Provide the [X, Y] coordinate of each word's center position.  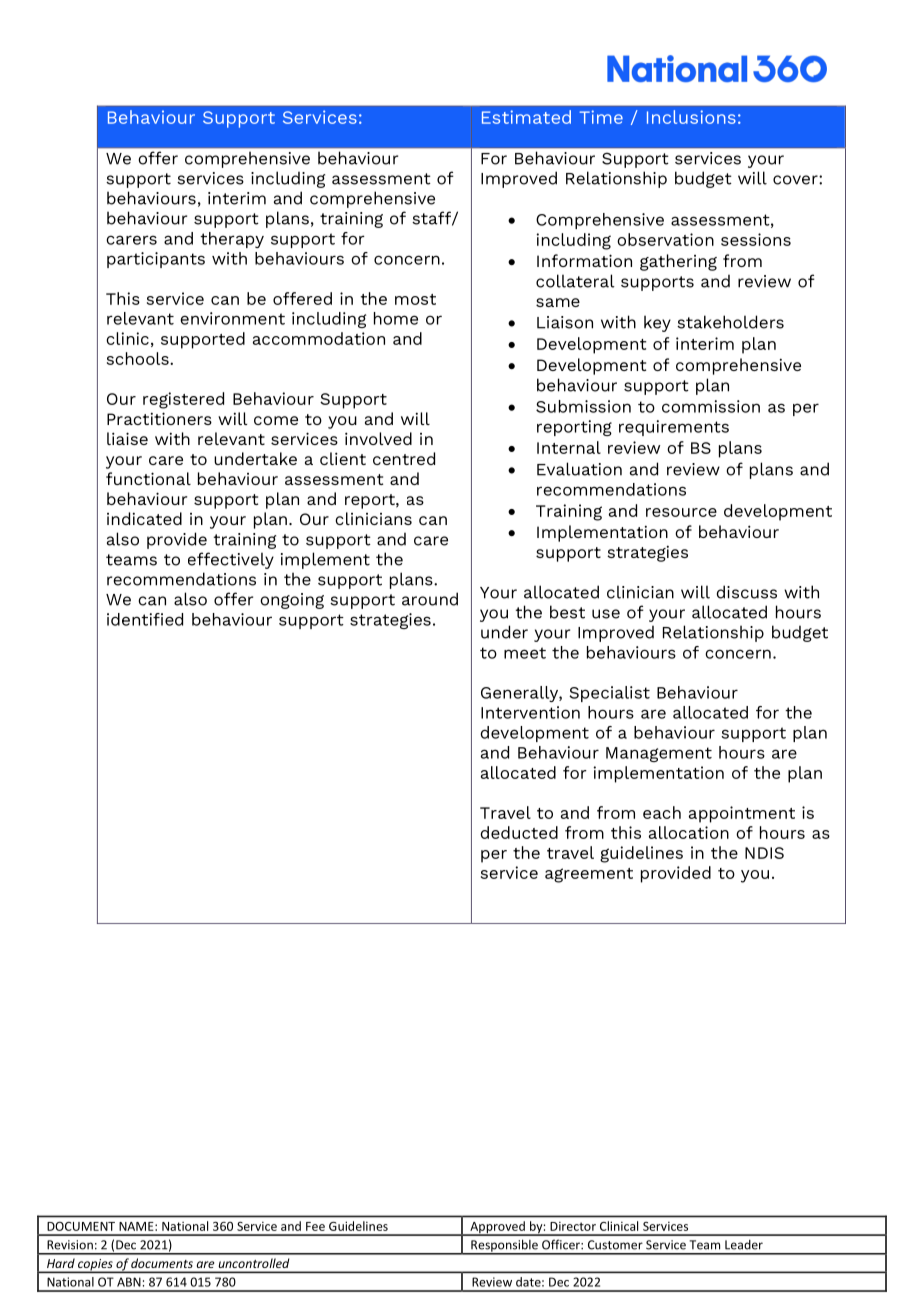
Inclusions [691, 117]
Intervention [530, 712]
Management [659, 754]
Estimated [526, 117]
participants [156, 260]
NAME [137, 1226]
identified [145, 619]
